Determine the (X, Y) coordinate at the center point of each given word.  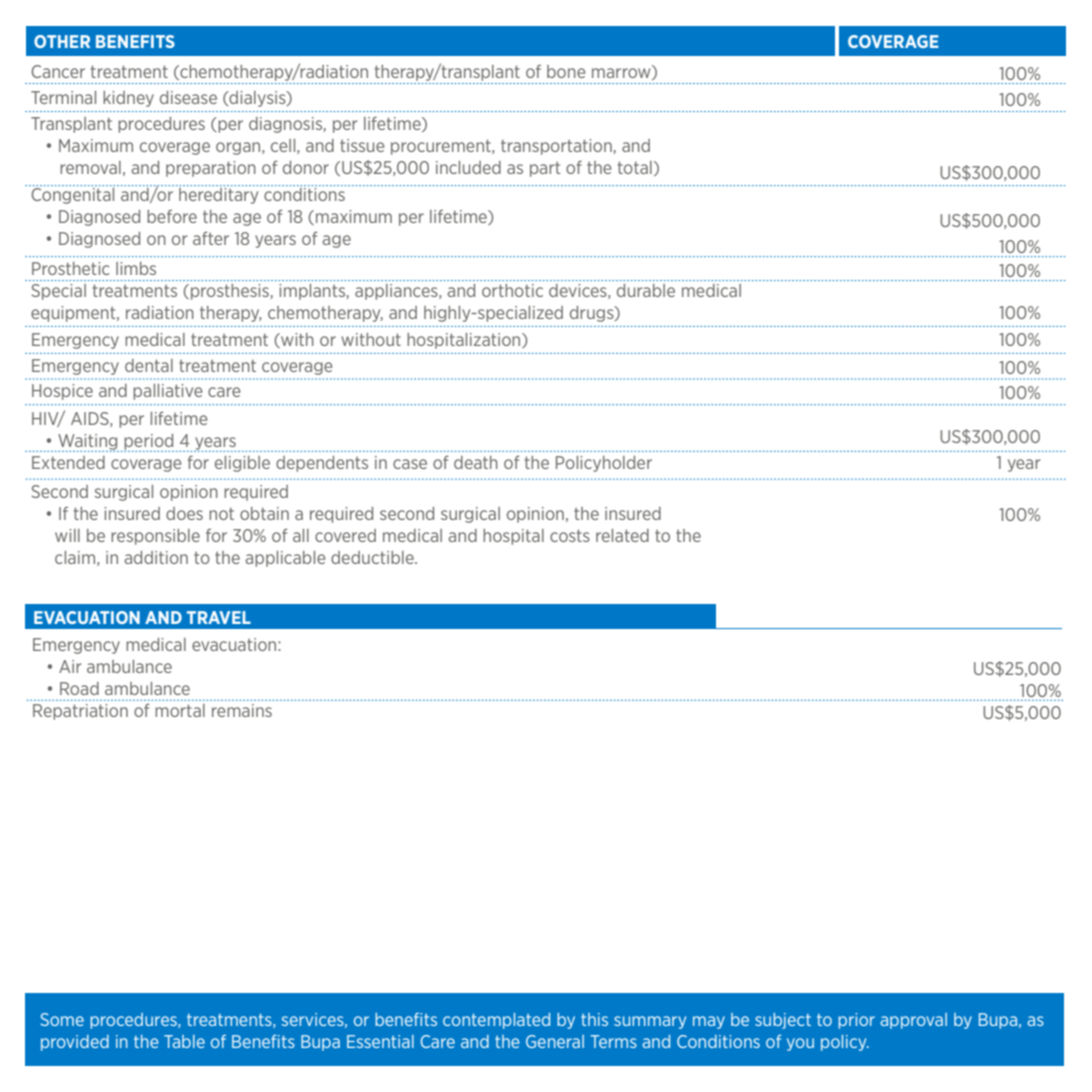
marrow (622, 73)
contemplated (496, 1021)
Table (184, 1041)
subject (783, 1021)
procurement (442, 147)
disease (188, 97)
